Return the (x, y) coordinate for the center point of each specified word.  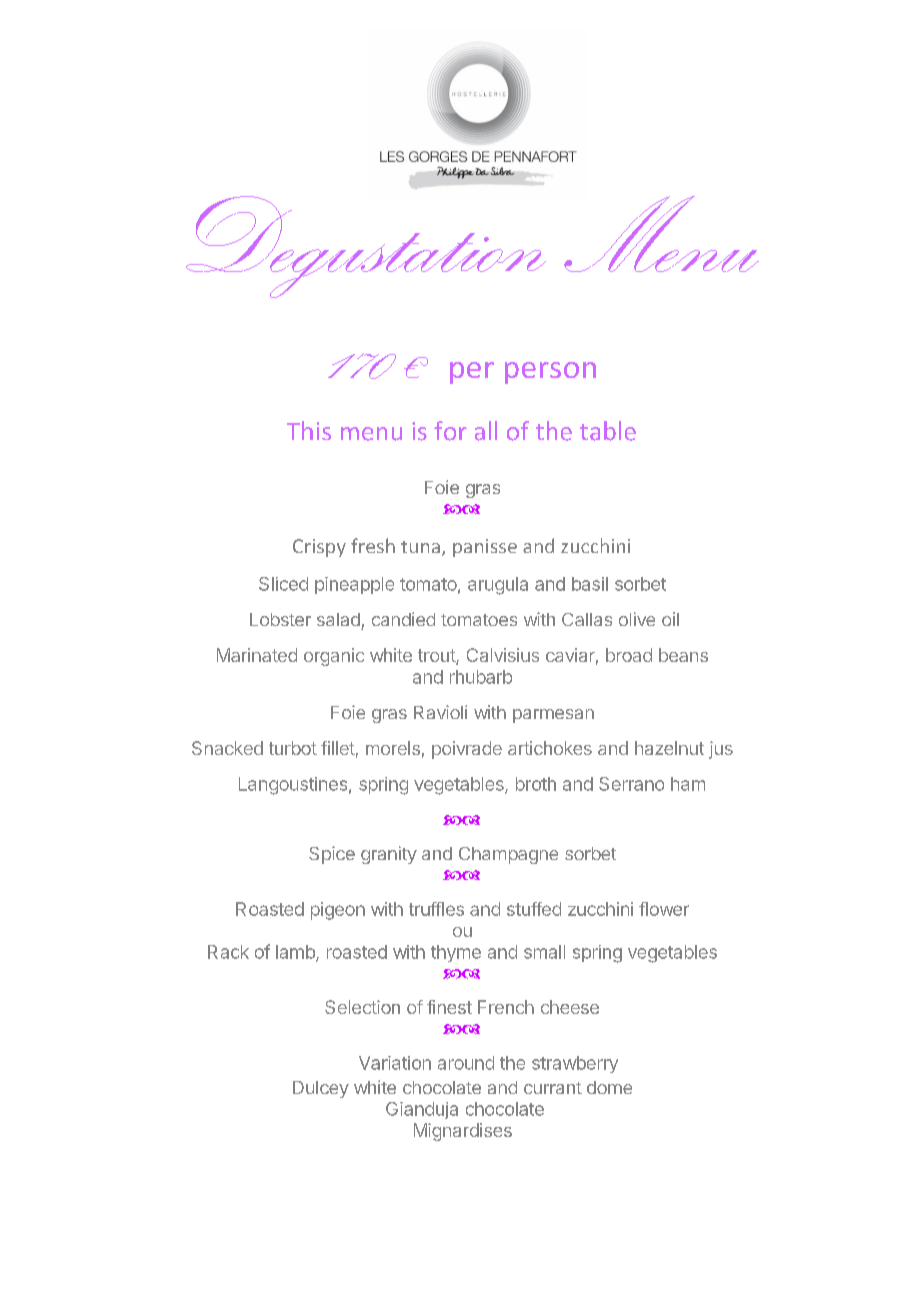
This (309, 430)
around (466, 1063)
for (450, 431)
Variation (395, 1063)
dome (609, 1087)
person (550, 373)
